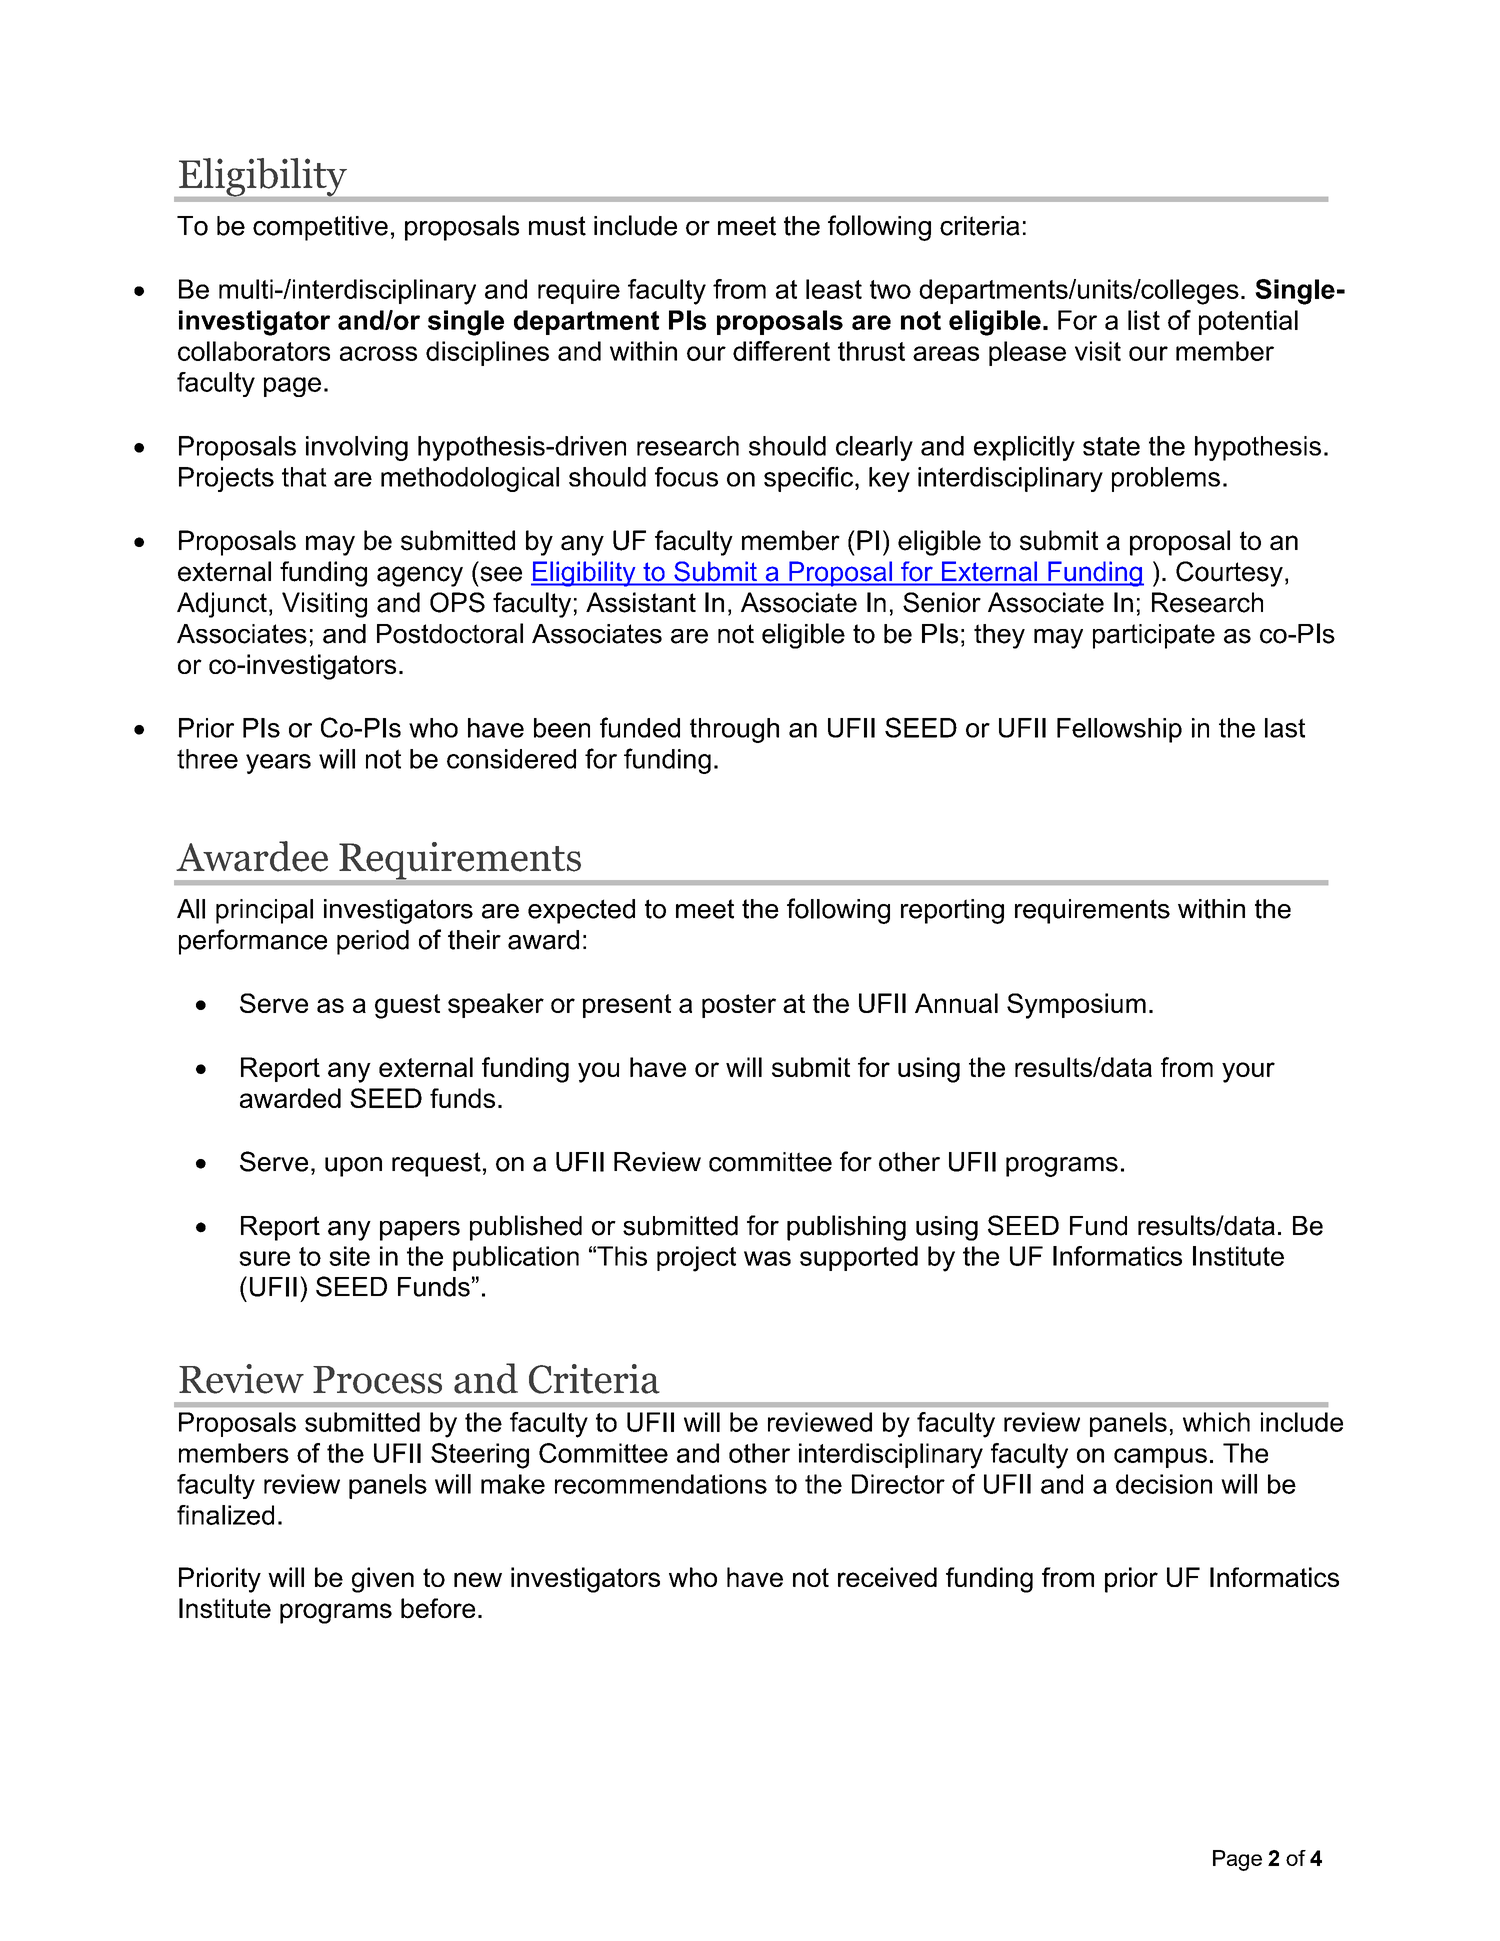 The image size is (1500, 1941). Describe the element at coordinates (320, 228) in the screenshot. I see `competitive` at that location.
